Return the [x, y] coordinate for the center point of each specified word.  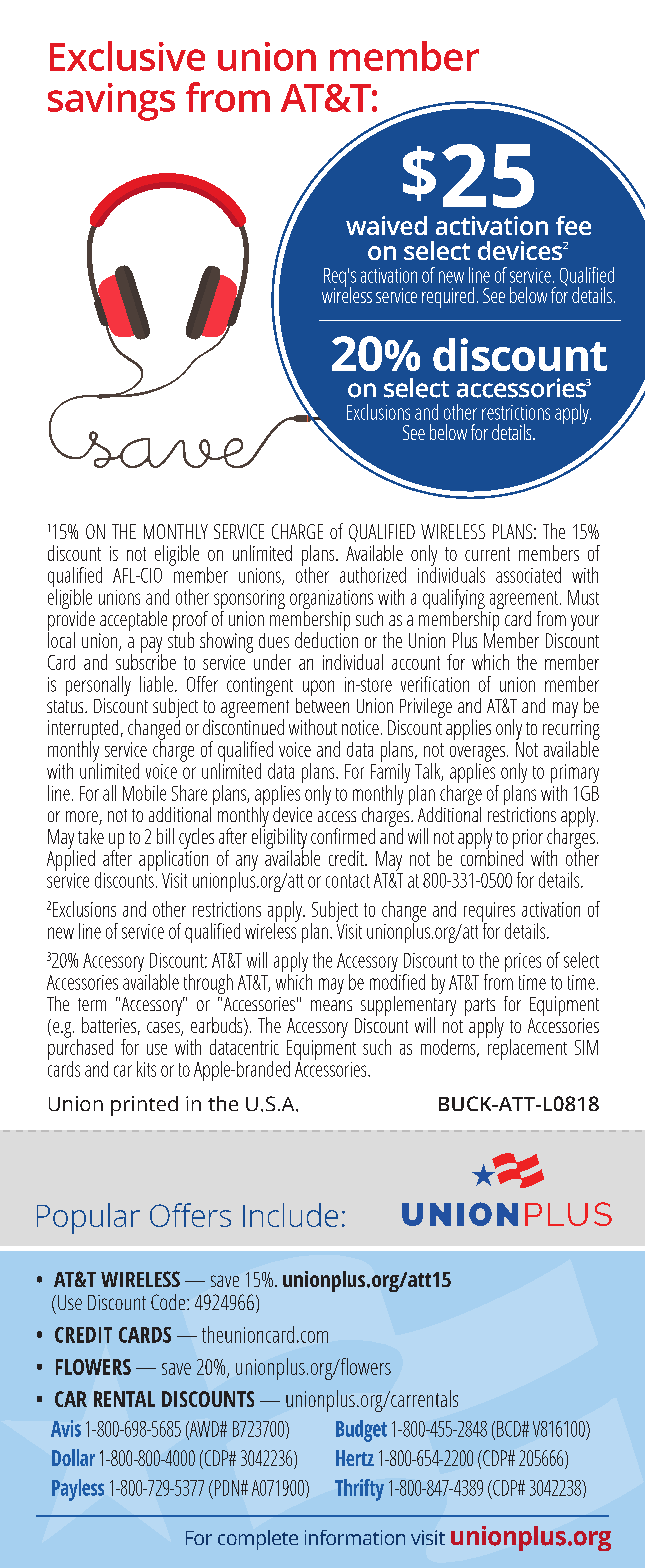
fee [573, 225]
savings [111, 102]
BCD [510, 1429]
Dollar [73, 1457]
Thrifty [359, 1490]
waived [386, 225]
